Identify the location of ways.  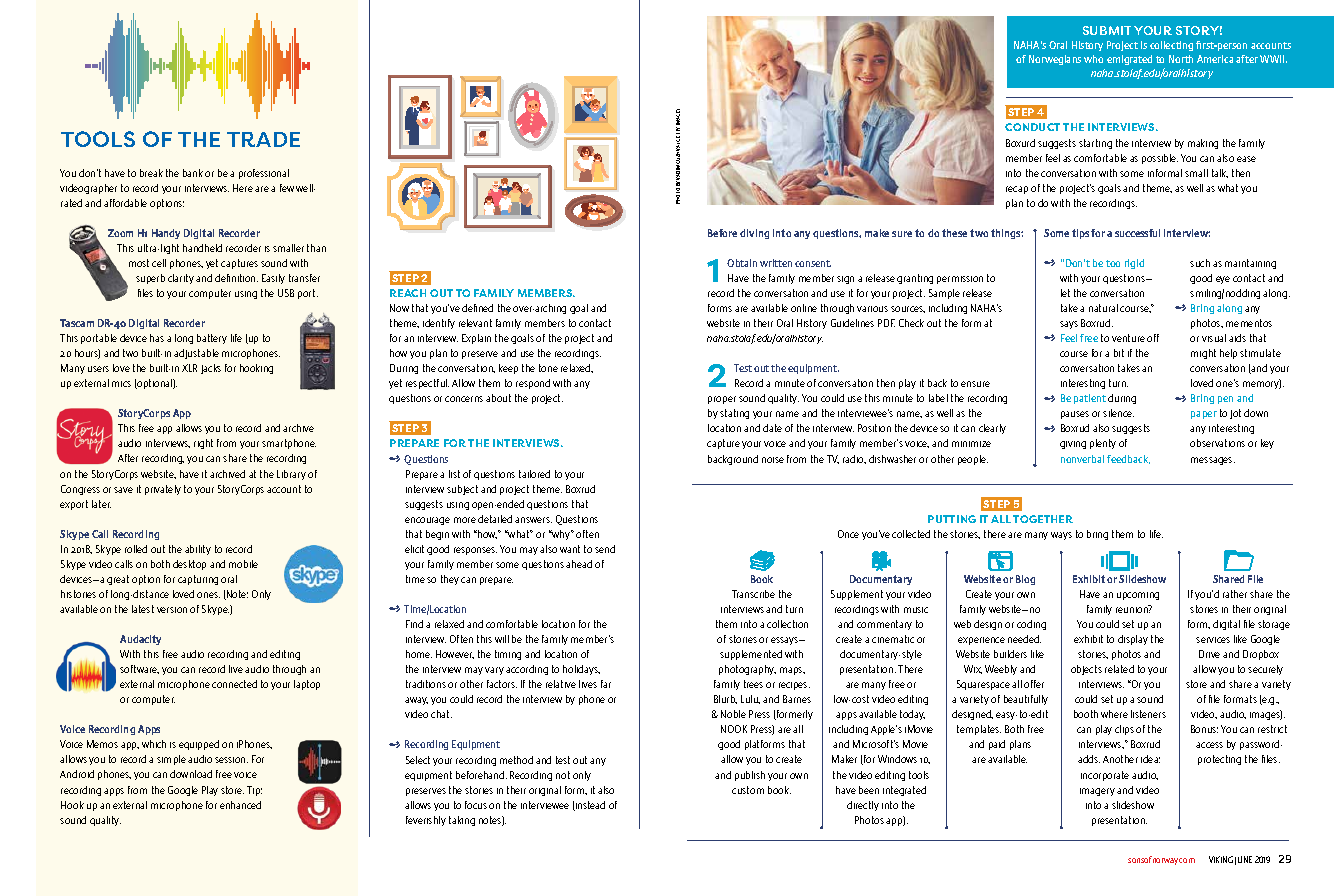
(1061, 536).
